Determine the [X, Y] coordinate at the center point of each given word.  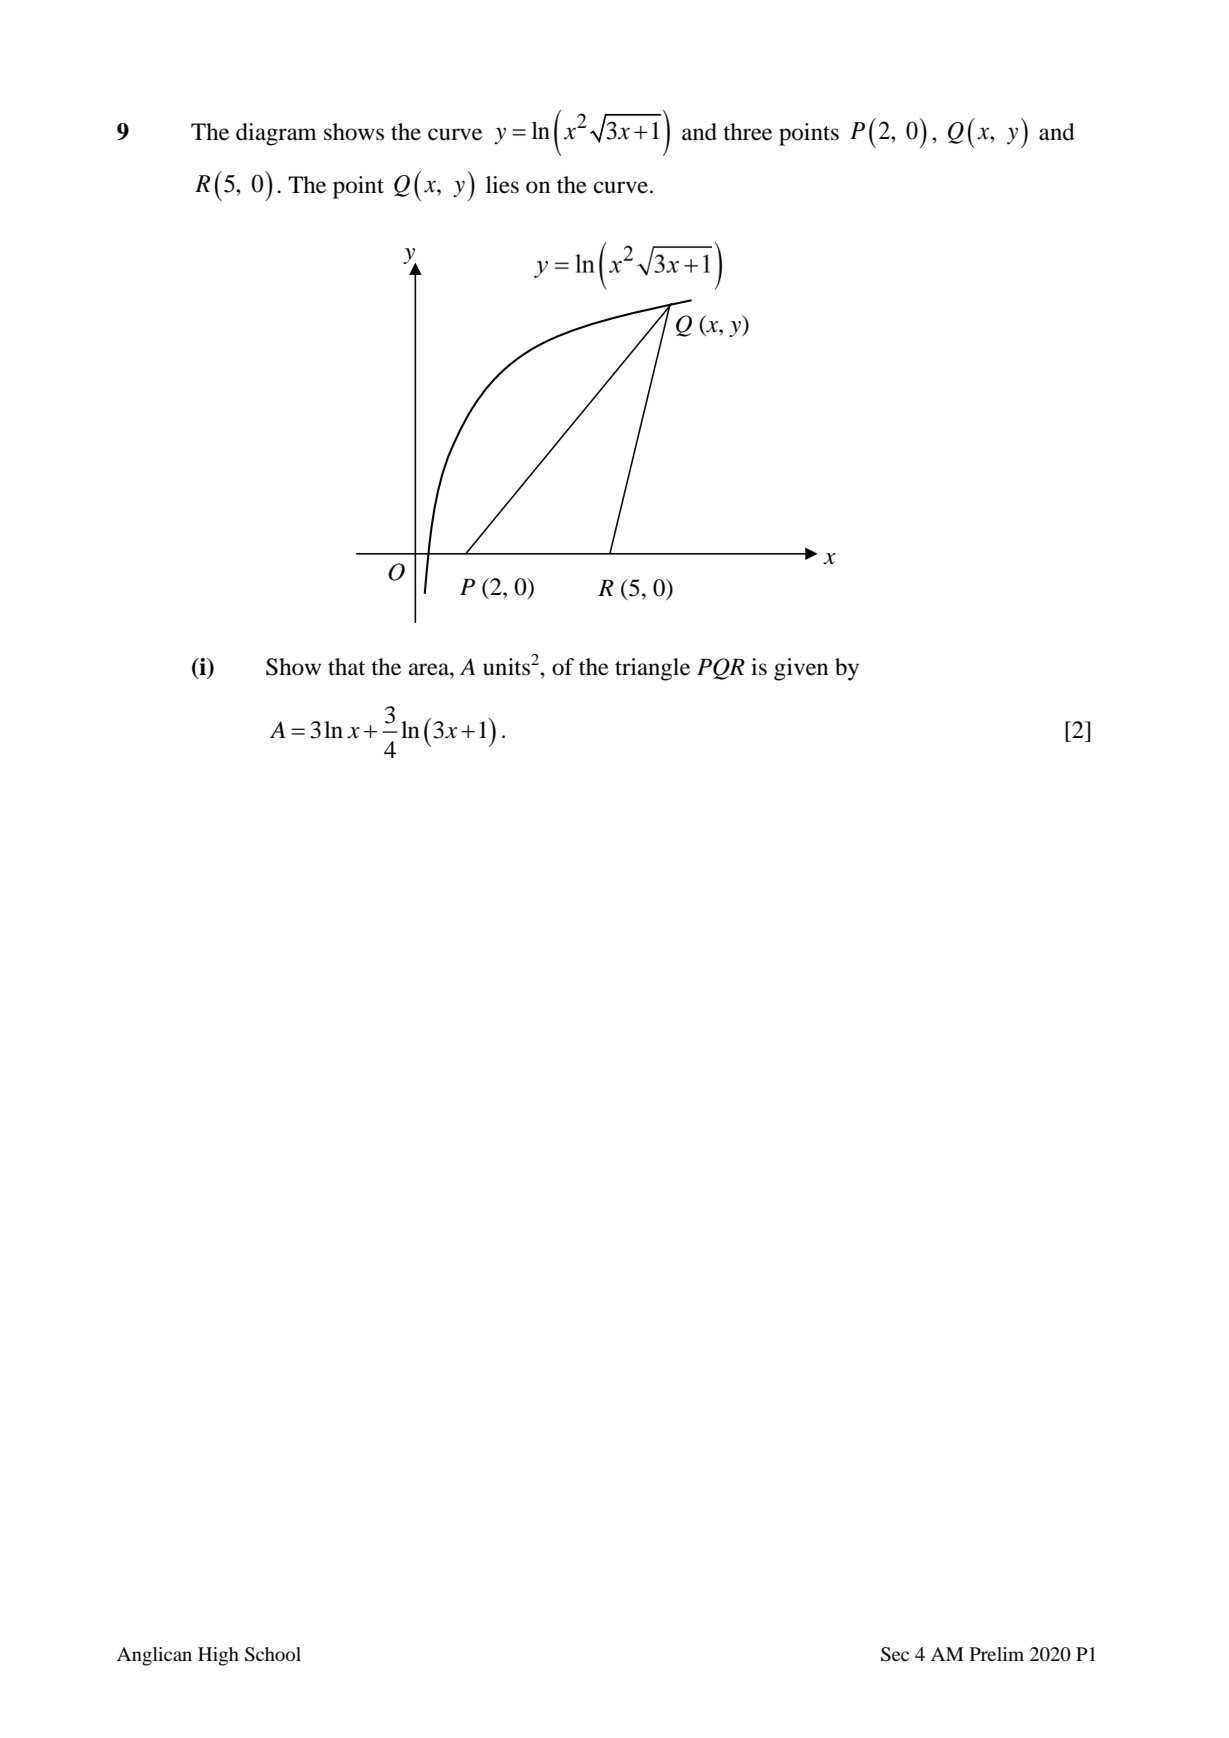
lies [502, 185]
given [801, 669]
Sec [895, 1654]
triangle [652, 669]
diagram [276, 134]
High [218, 1656]
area [430, 669]
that [346, 667]
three [747, 132]
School [273, 1654]
